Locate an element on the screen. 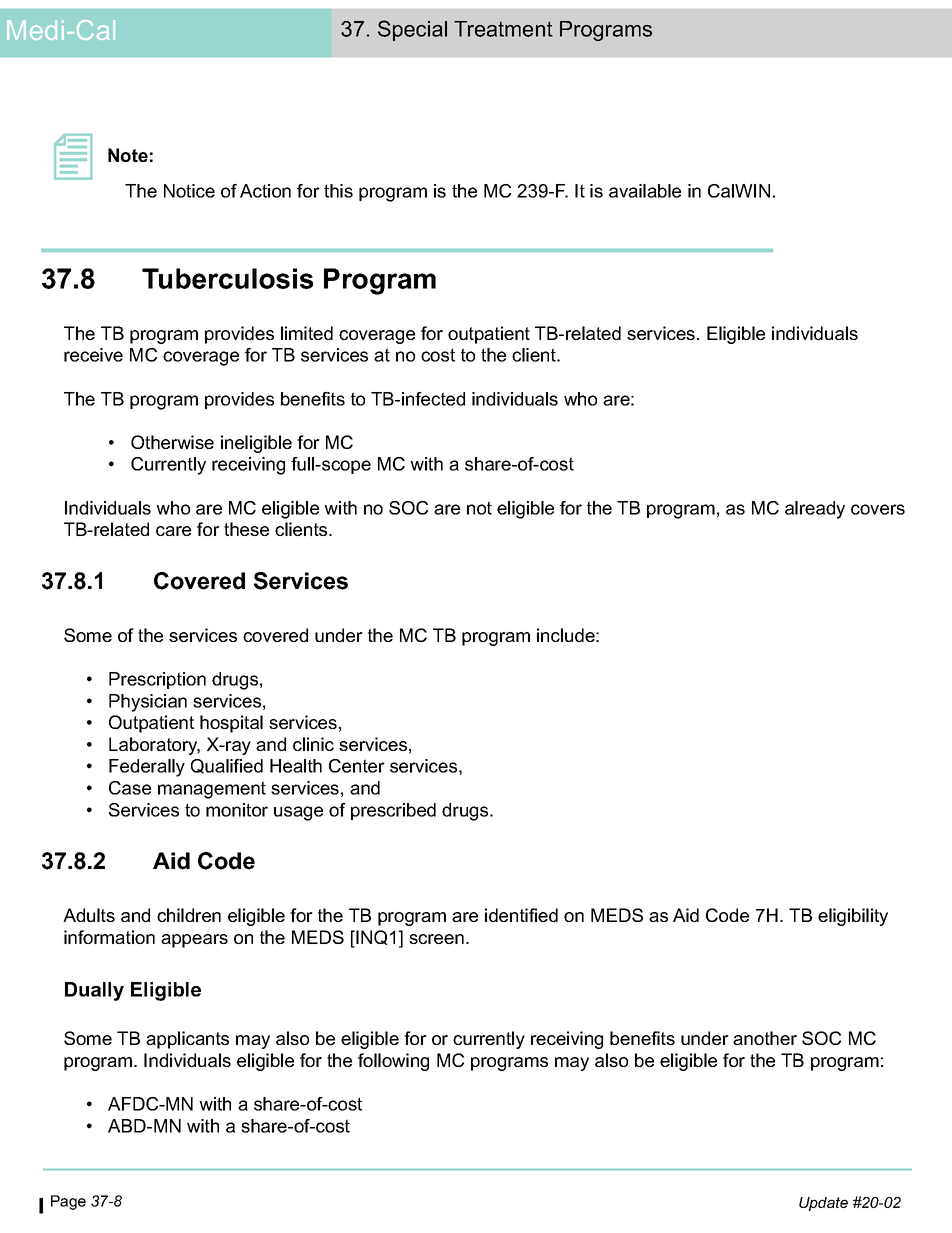 Image resolution: width=952 pixels, height=1233 pixels. Center is located at coordinates (357, 766).
